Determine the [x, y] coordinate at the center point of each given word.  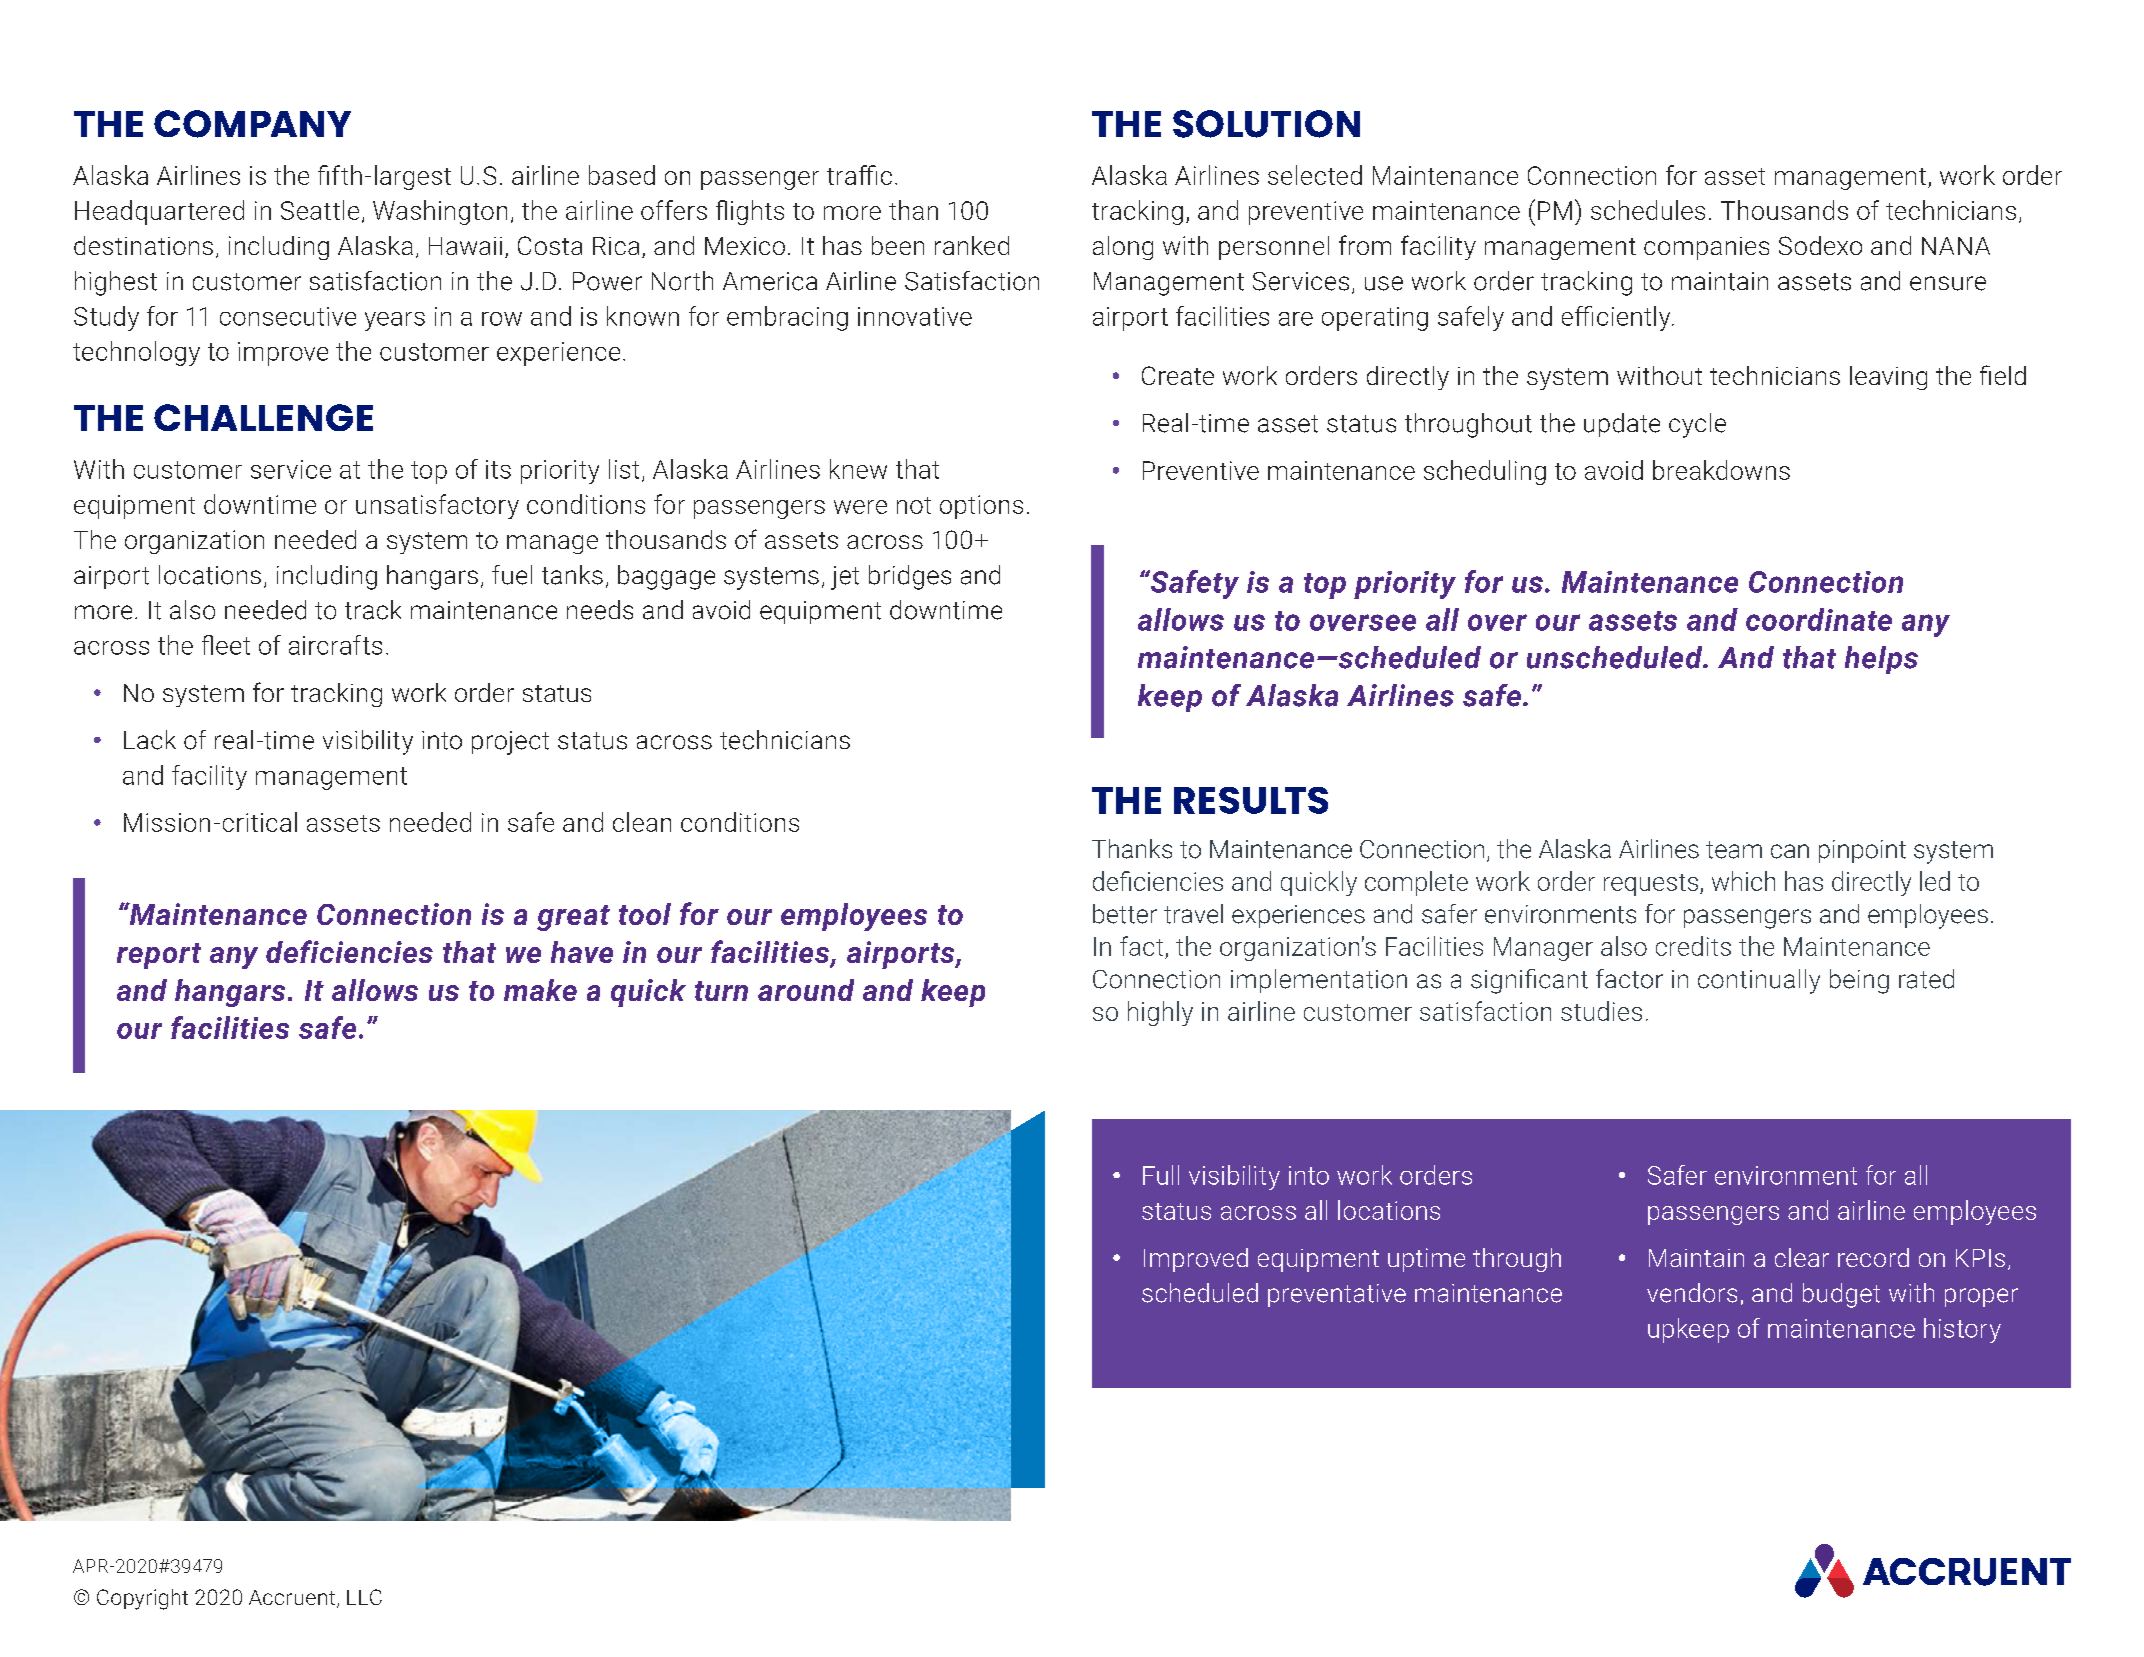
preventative [1337, 1295]
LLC [364, 1597]
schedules [1648, 210]
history [1962, 1330]
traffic [859, 175]
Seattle [320, 210]
